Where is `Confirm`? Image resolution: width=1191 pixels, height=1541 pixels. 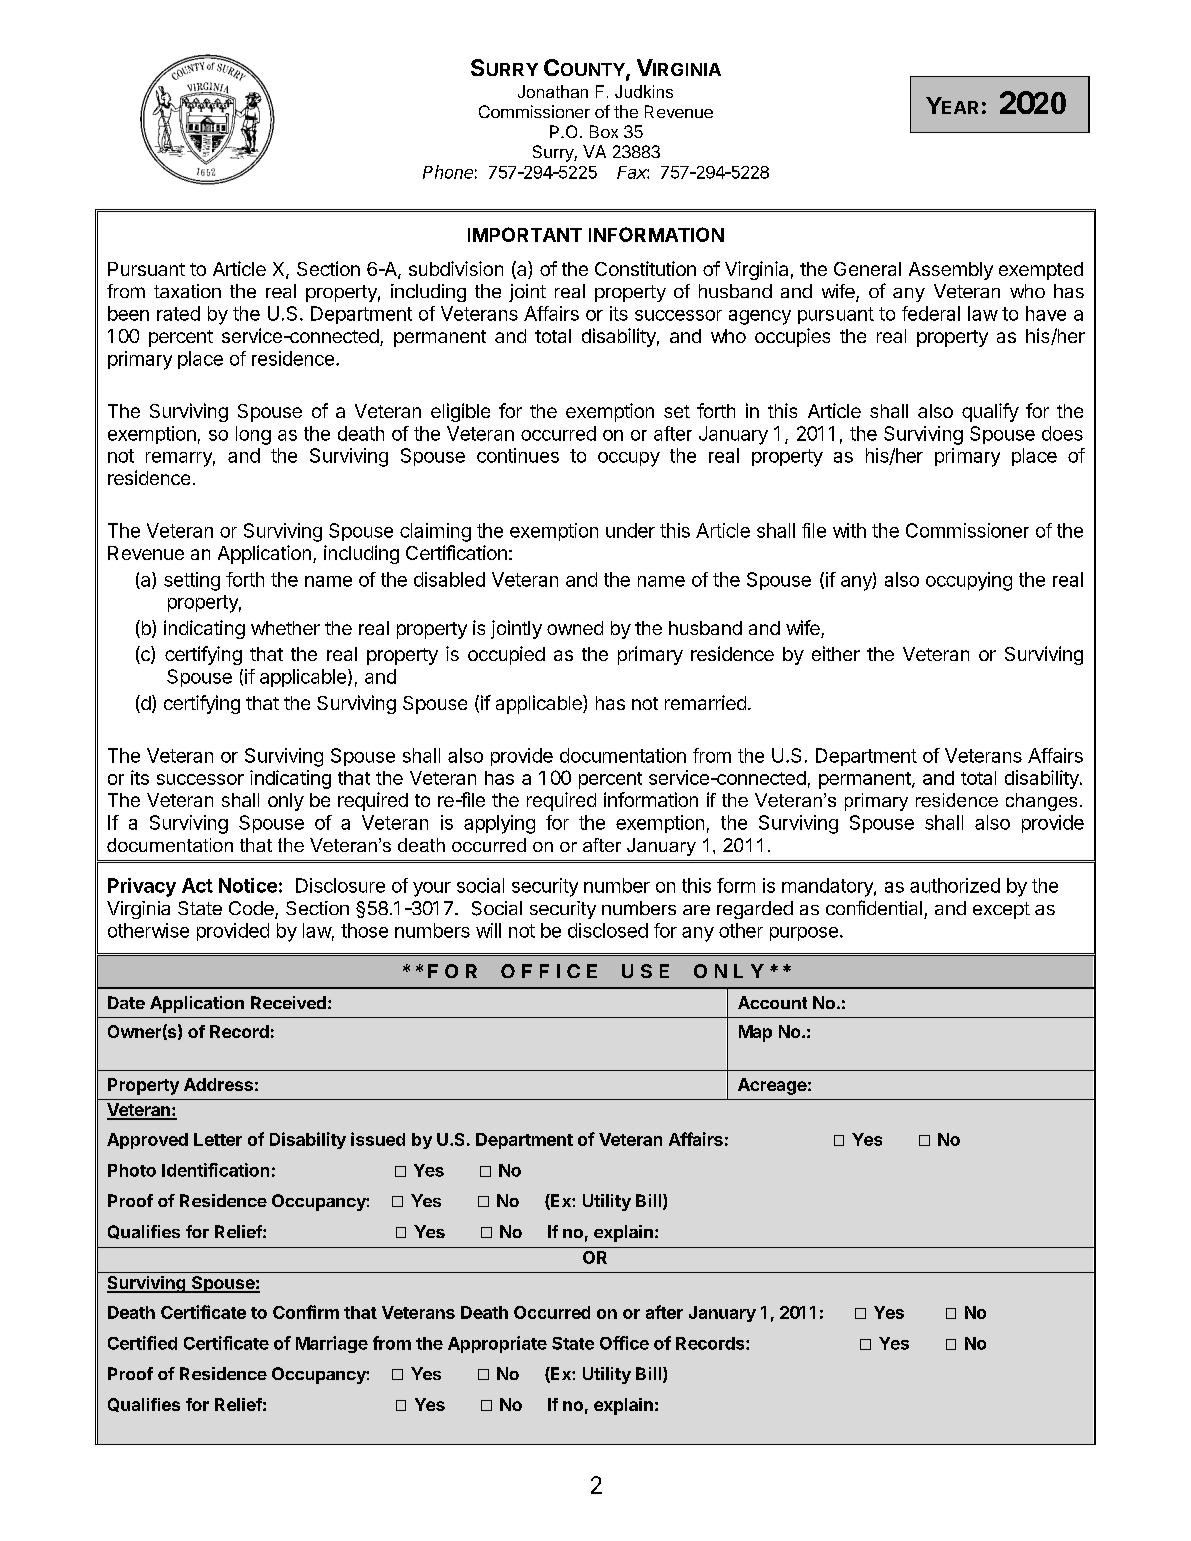 Confirm is located at coordinates (306, 1312).
